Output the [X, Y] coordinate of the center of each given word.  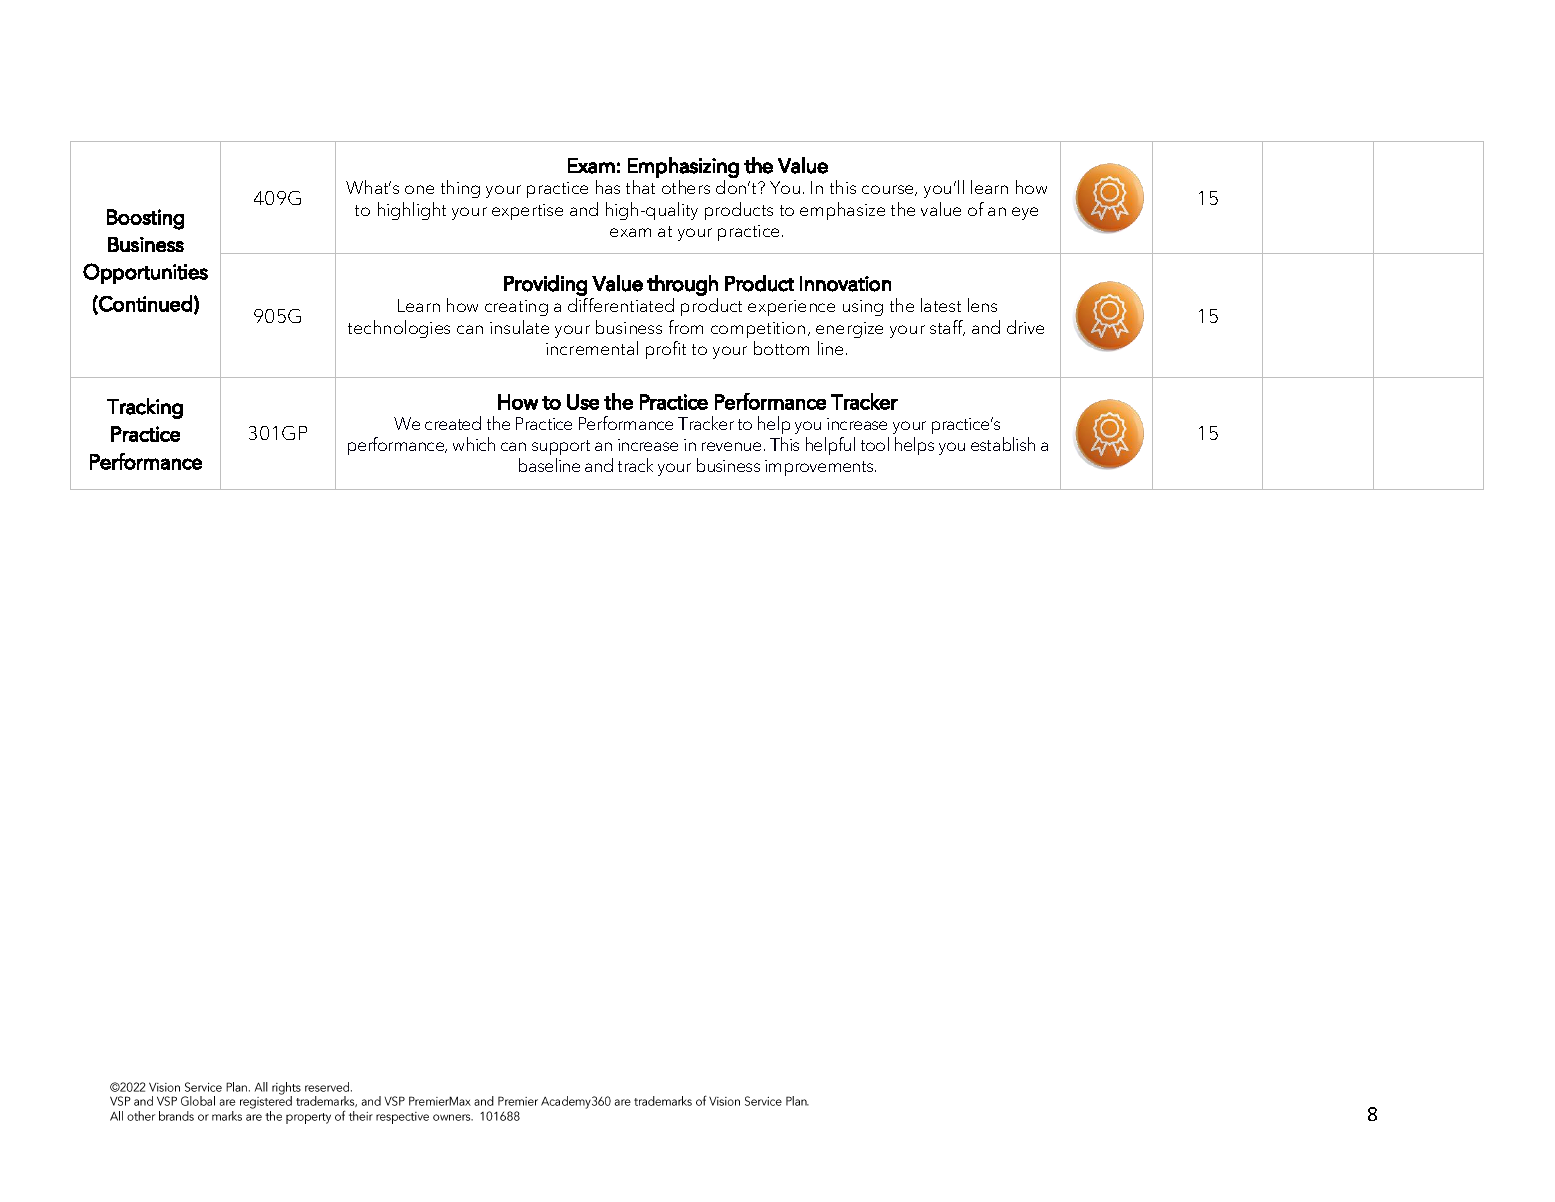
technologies [399, 329]
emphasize [842, 211]
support [561, 449]
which [474, 444]
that [640, 187]
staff [947, 328]
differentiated [621, 305]
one [419, 189]
